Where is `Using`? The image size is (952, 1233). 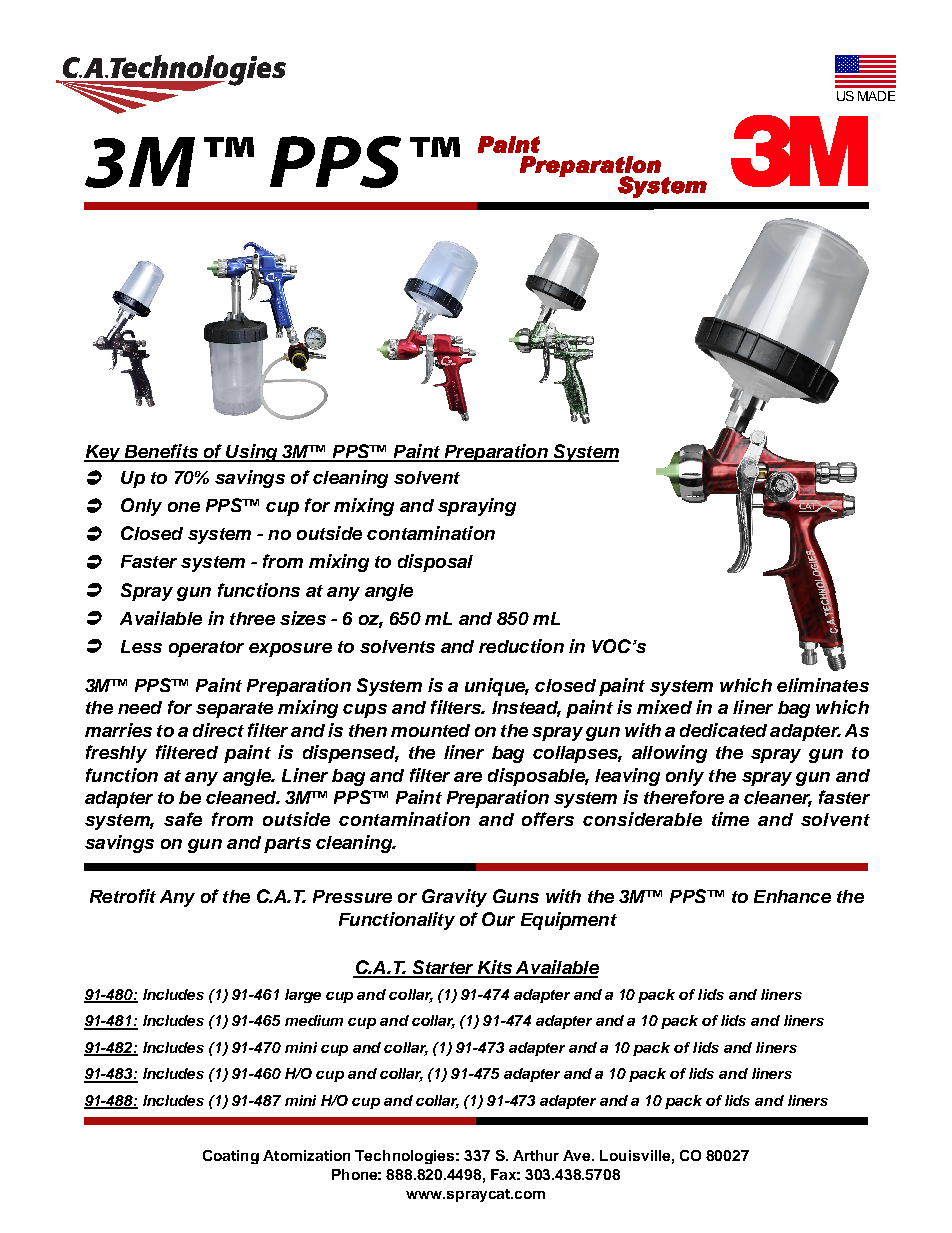 Using is located at coordinates (252, 453).
